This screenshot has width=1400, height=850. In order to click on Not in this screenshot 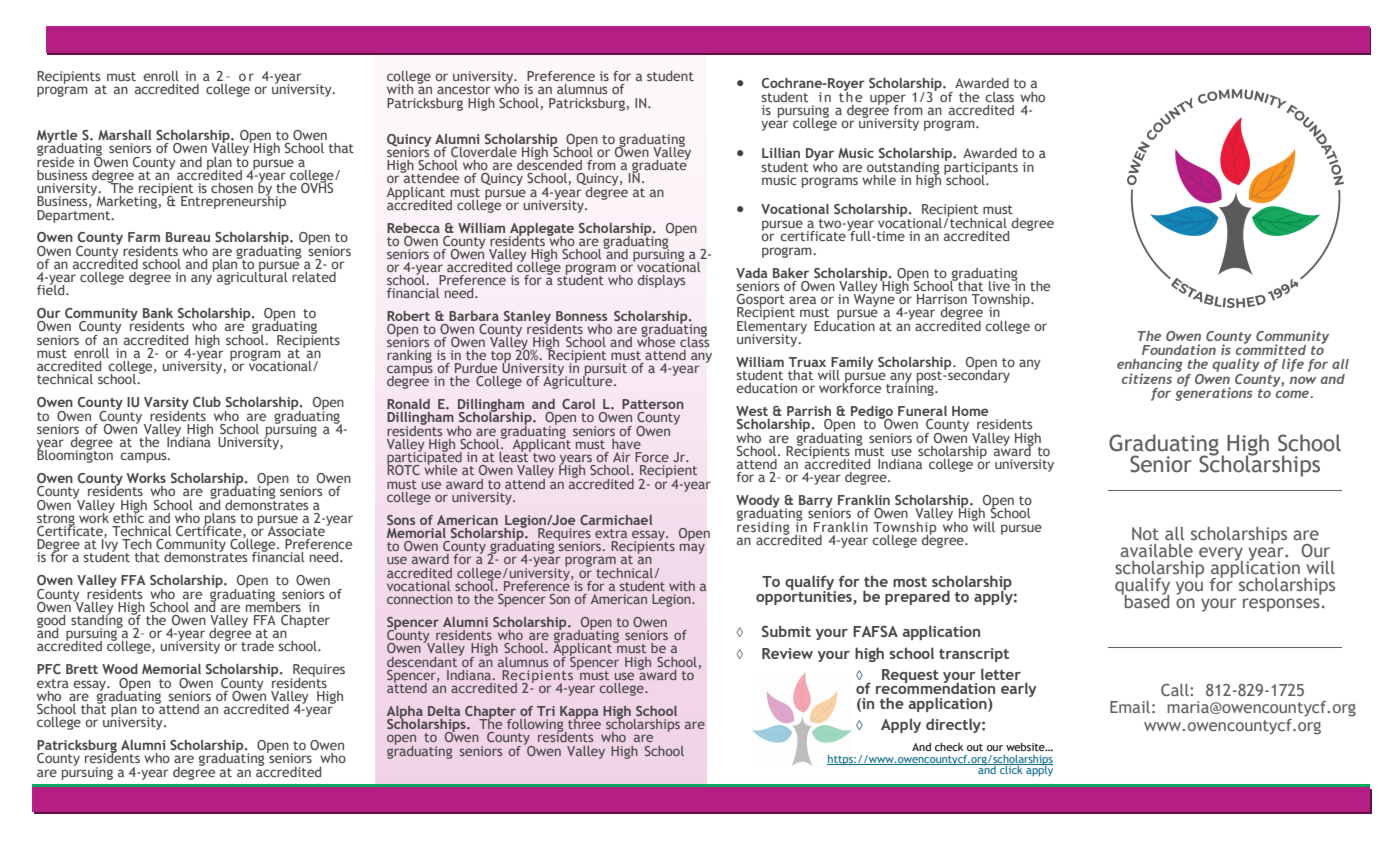, I will do `click(1145, 533)`.
